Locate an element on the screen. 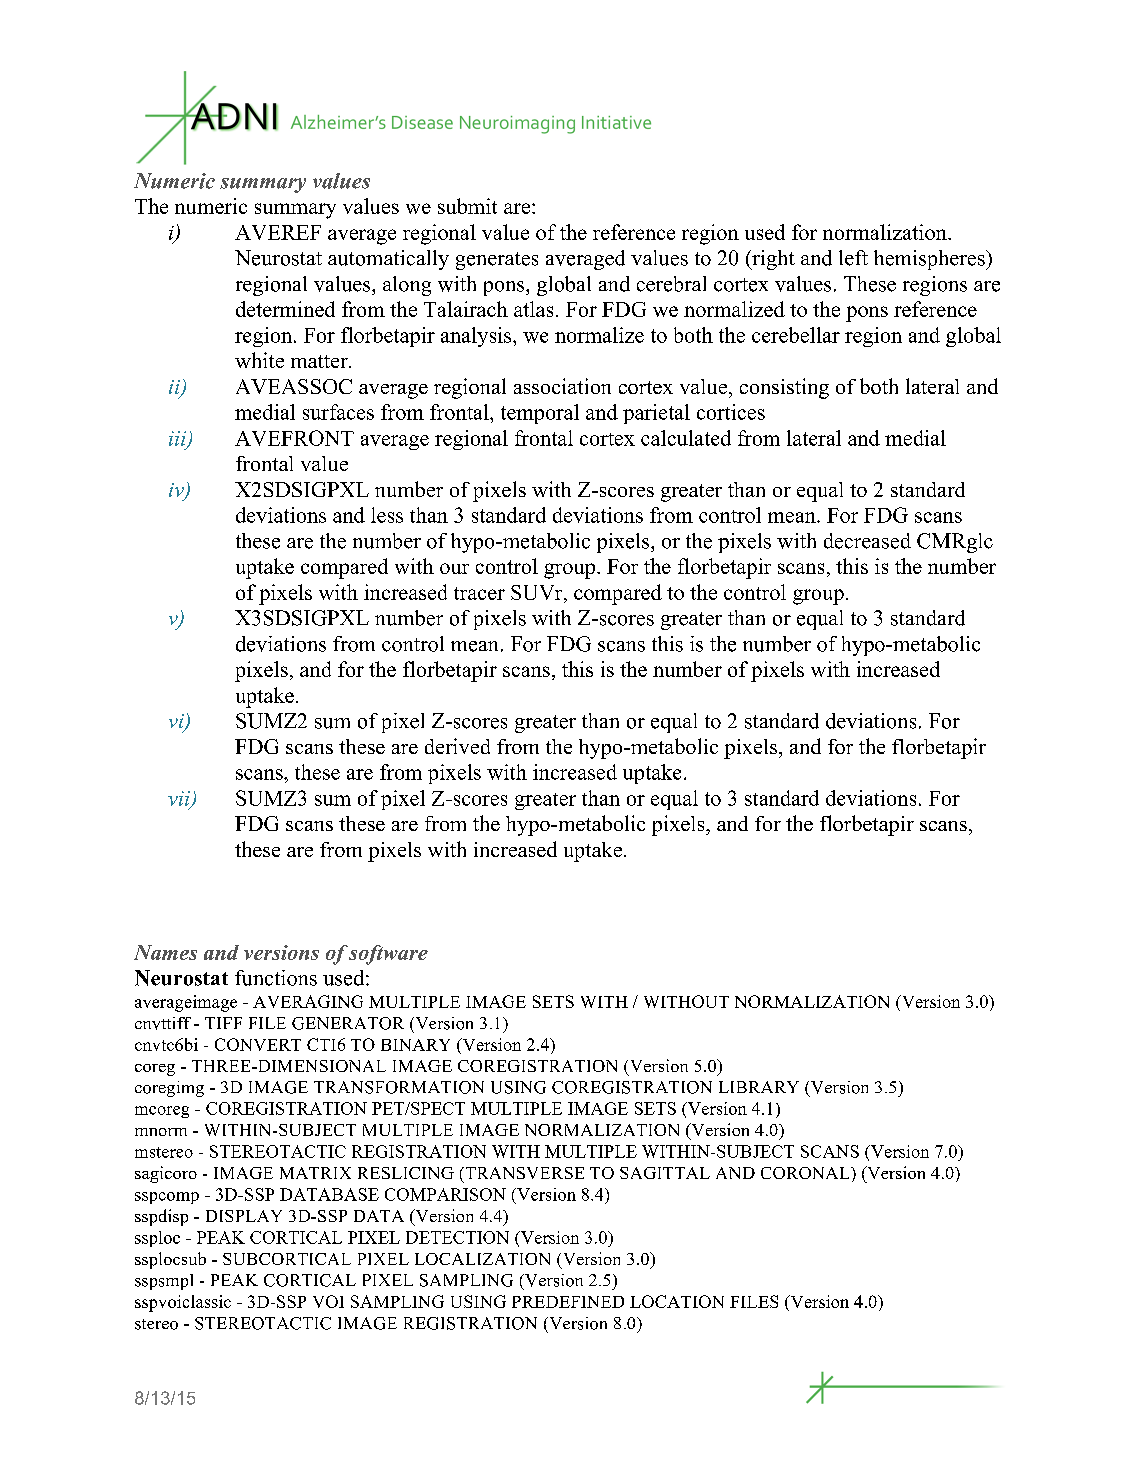 The image size is (1141, 1476). CORONAL is located at coordinates (806, 1173).
